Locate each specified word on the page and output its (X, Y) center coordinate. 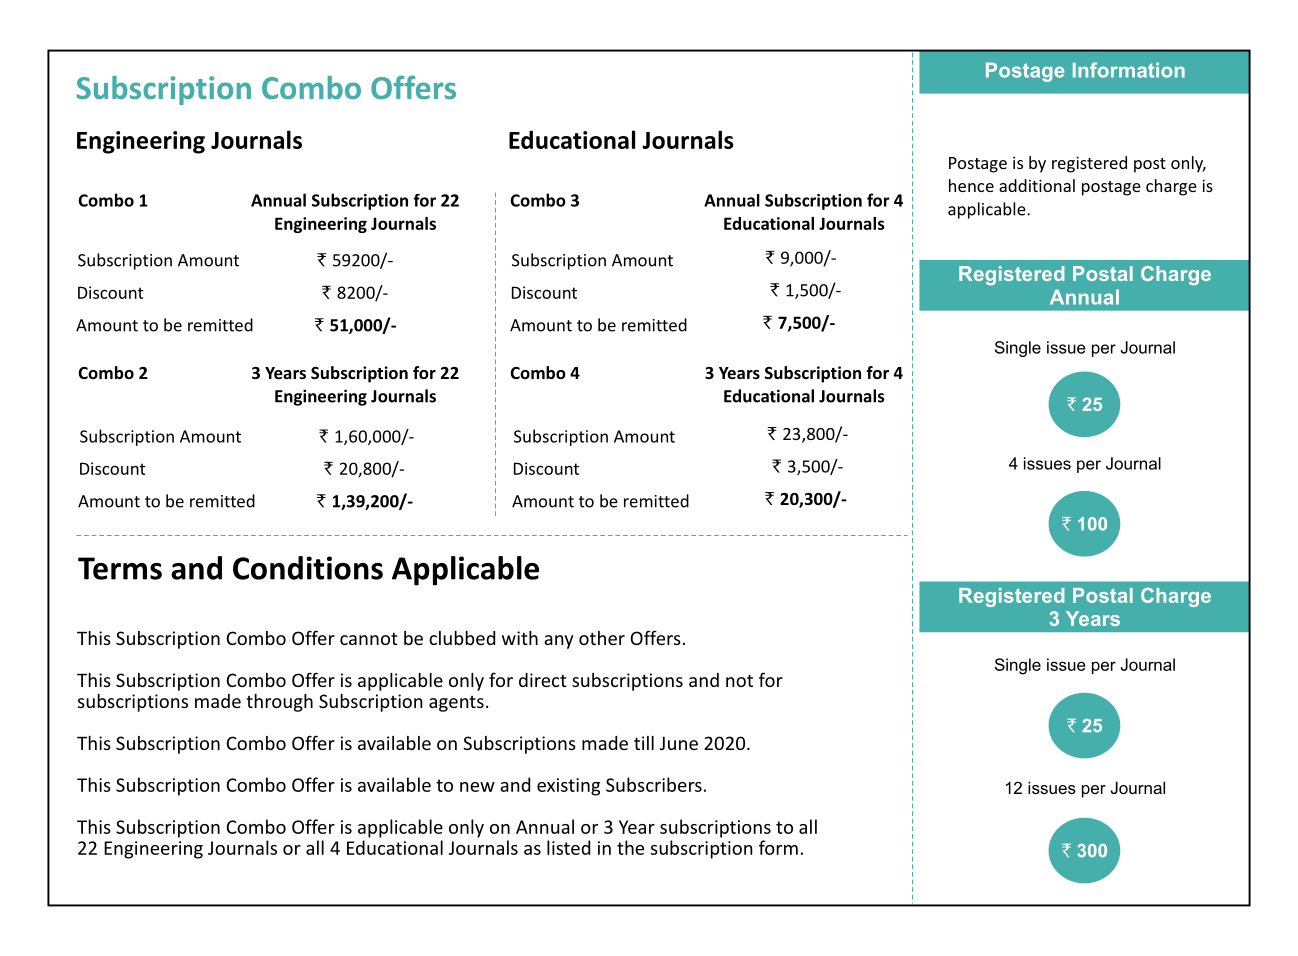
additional (1037, 185)
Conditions (308, 568)
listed (568, 847)
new (477, 787)
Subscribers (654, 784)
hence (971, 185)
